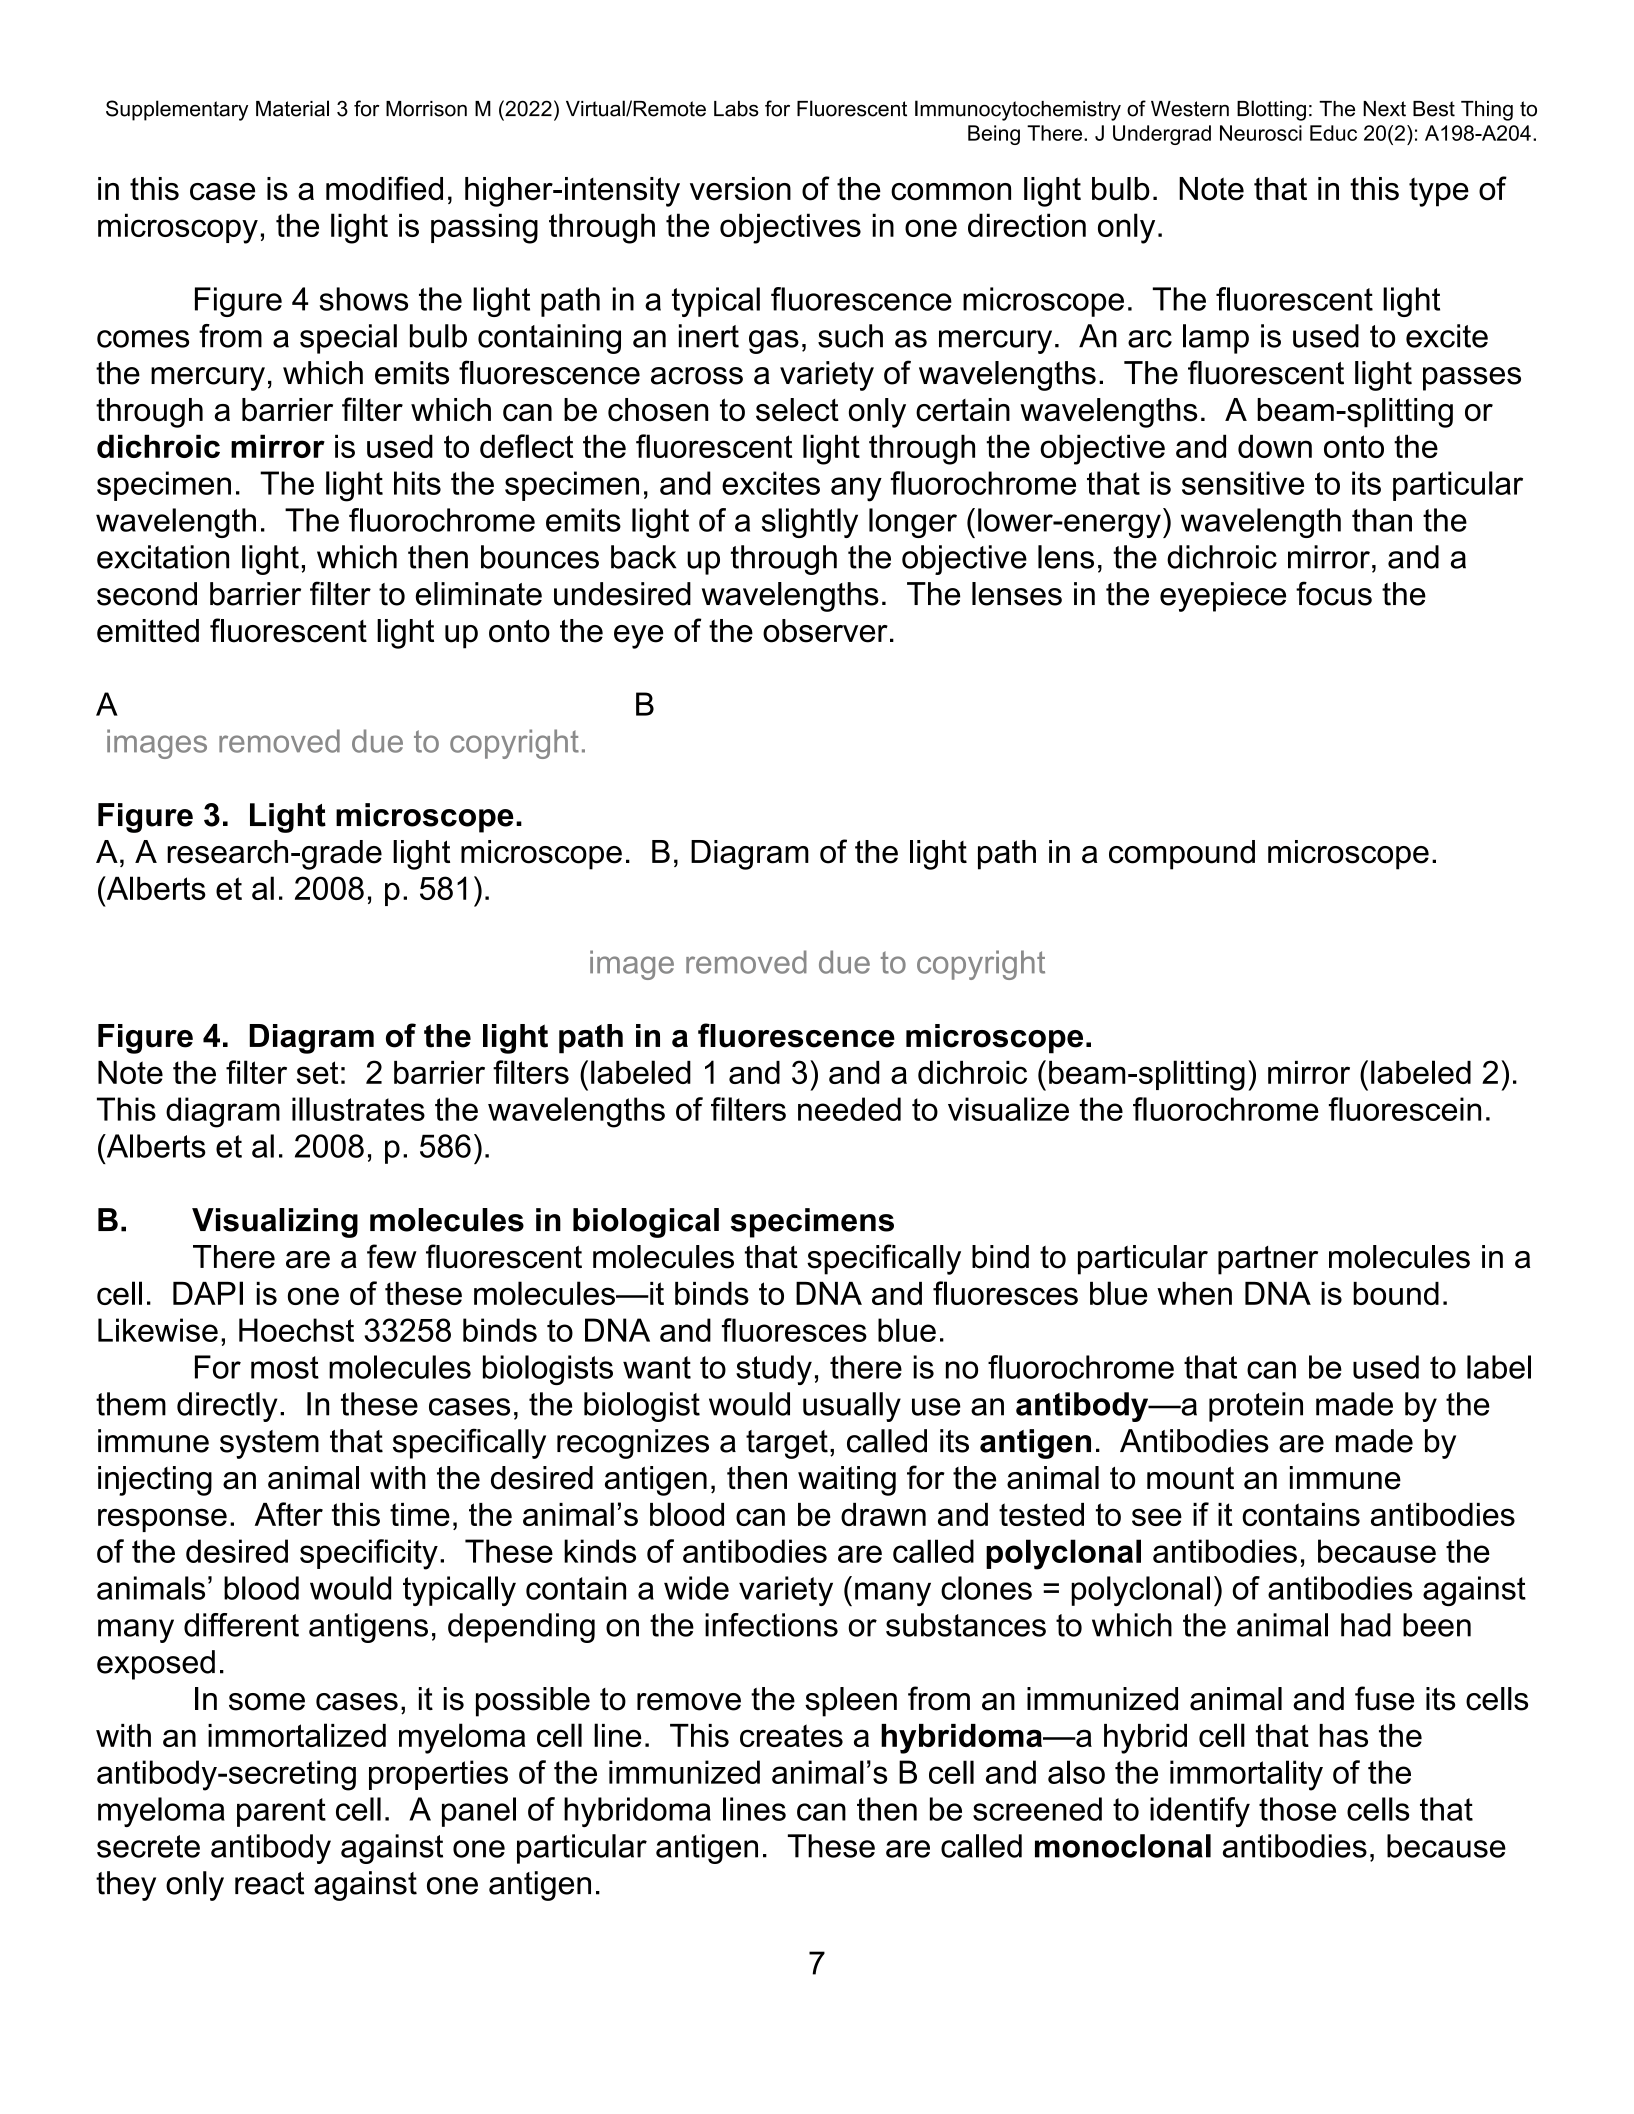  Describe the element at coordinates (292, 108) in the screenshot. I see `Material` at that location.
